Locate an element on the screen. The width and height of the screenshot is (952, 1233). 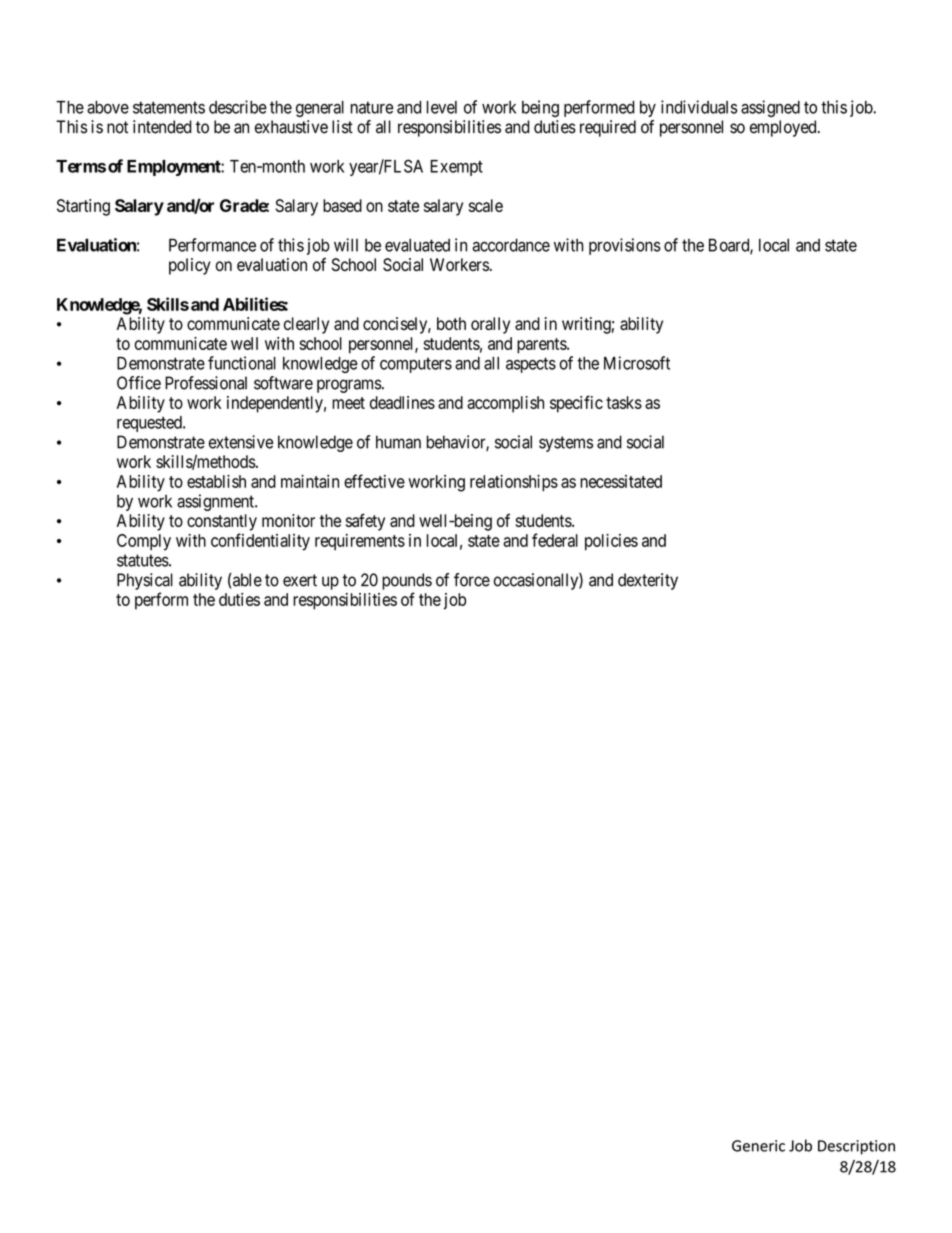
dexterity is located at coordinates (648, 581).
